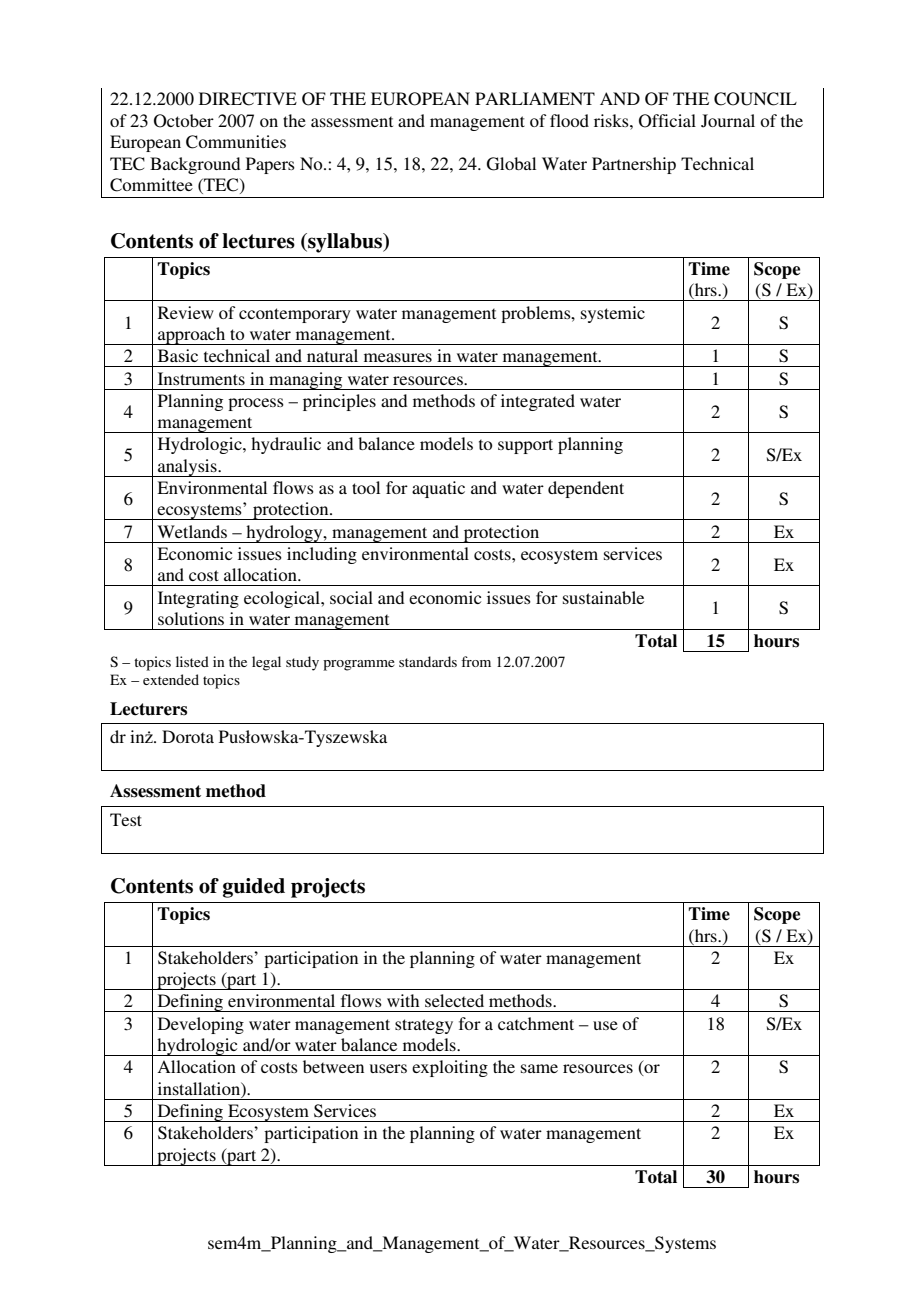  I want to click on Global, so click(511, 164).
